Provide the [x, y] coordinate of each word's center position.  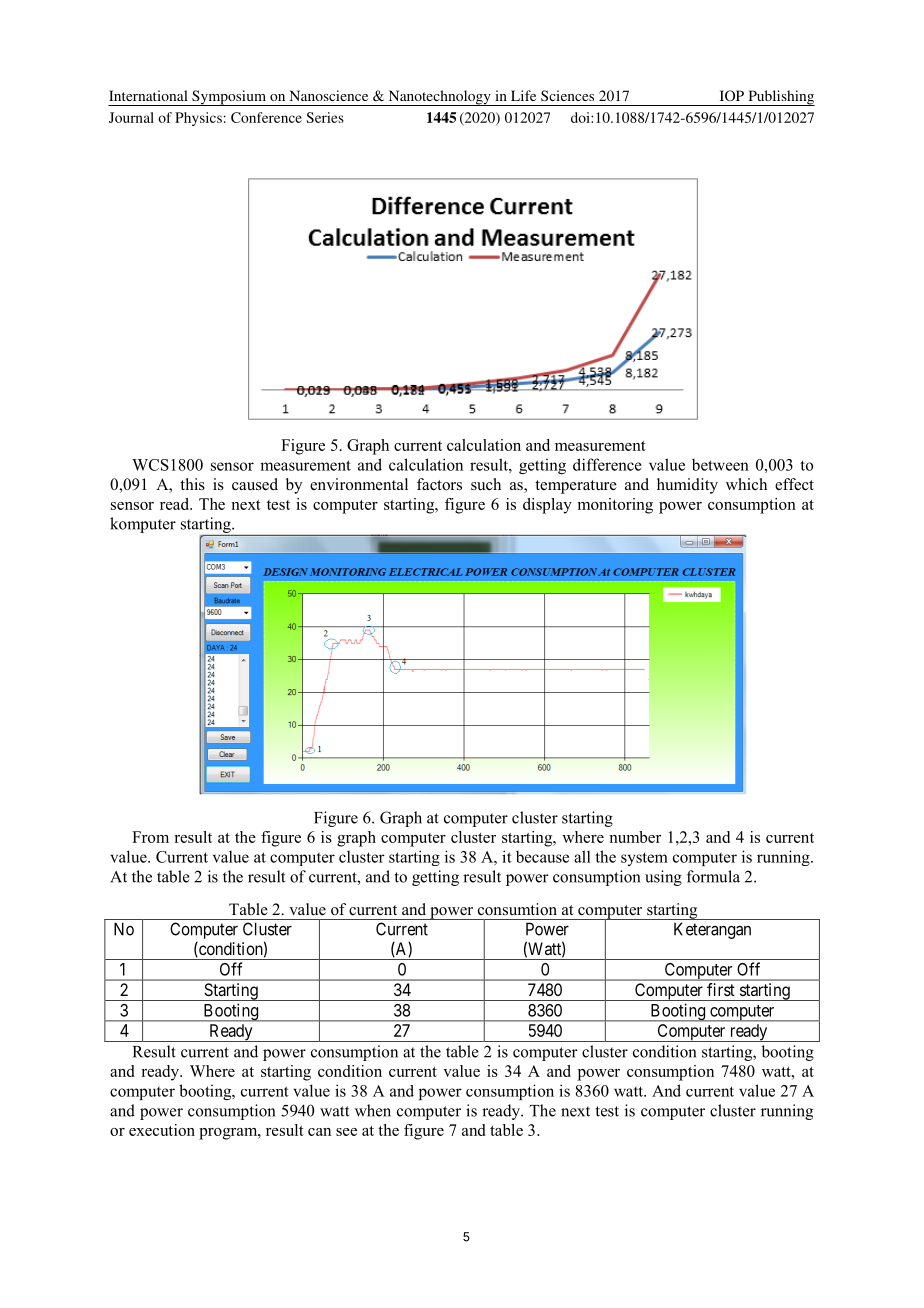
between [720, 464]
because [542, 856]
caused [255, 484]
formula [713, 876]
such [486, 484]
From [150, 837]
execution [162, 1130]
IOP [732, 95]
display [547, 506]
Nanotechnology [439, 98]
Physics [198, 119]
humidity [687, 486]
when [373, 1110]
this [192, 484]
